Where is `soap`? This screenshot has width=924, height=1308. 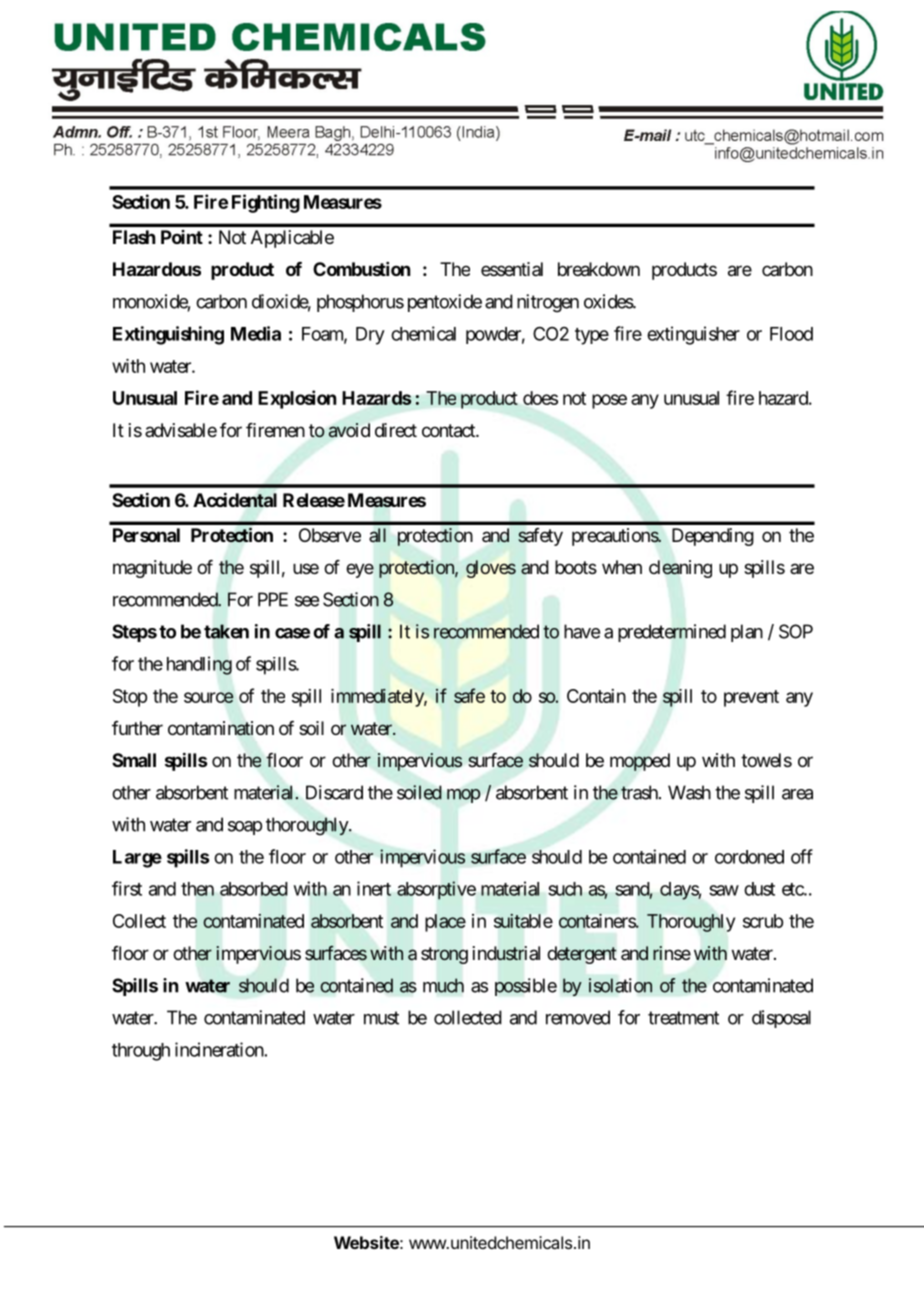
soap is located at coordinates (245, 828).
